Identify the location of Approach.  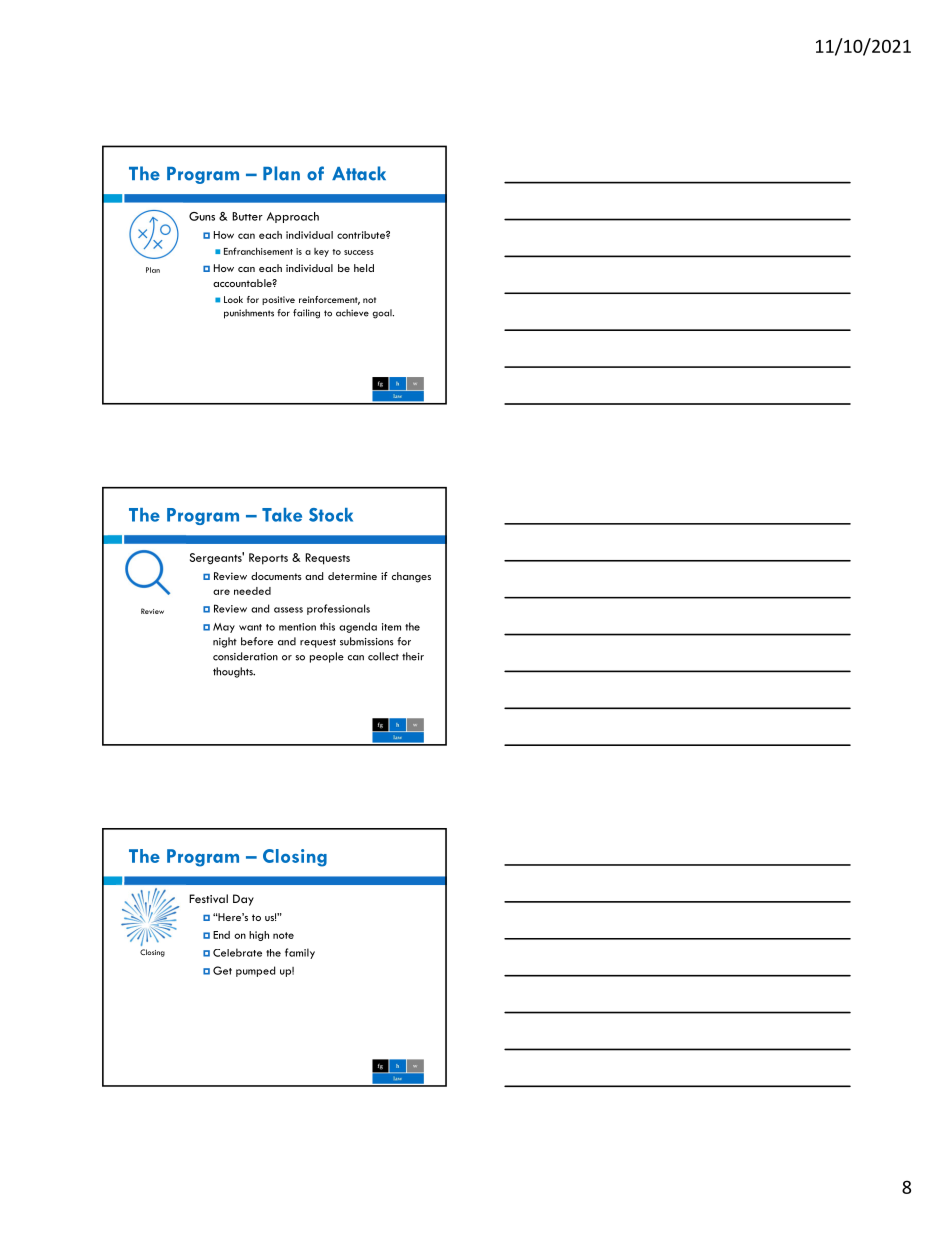
(293, 217).
